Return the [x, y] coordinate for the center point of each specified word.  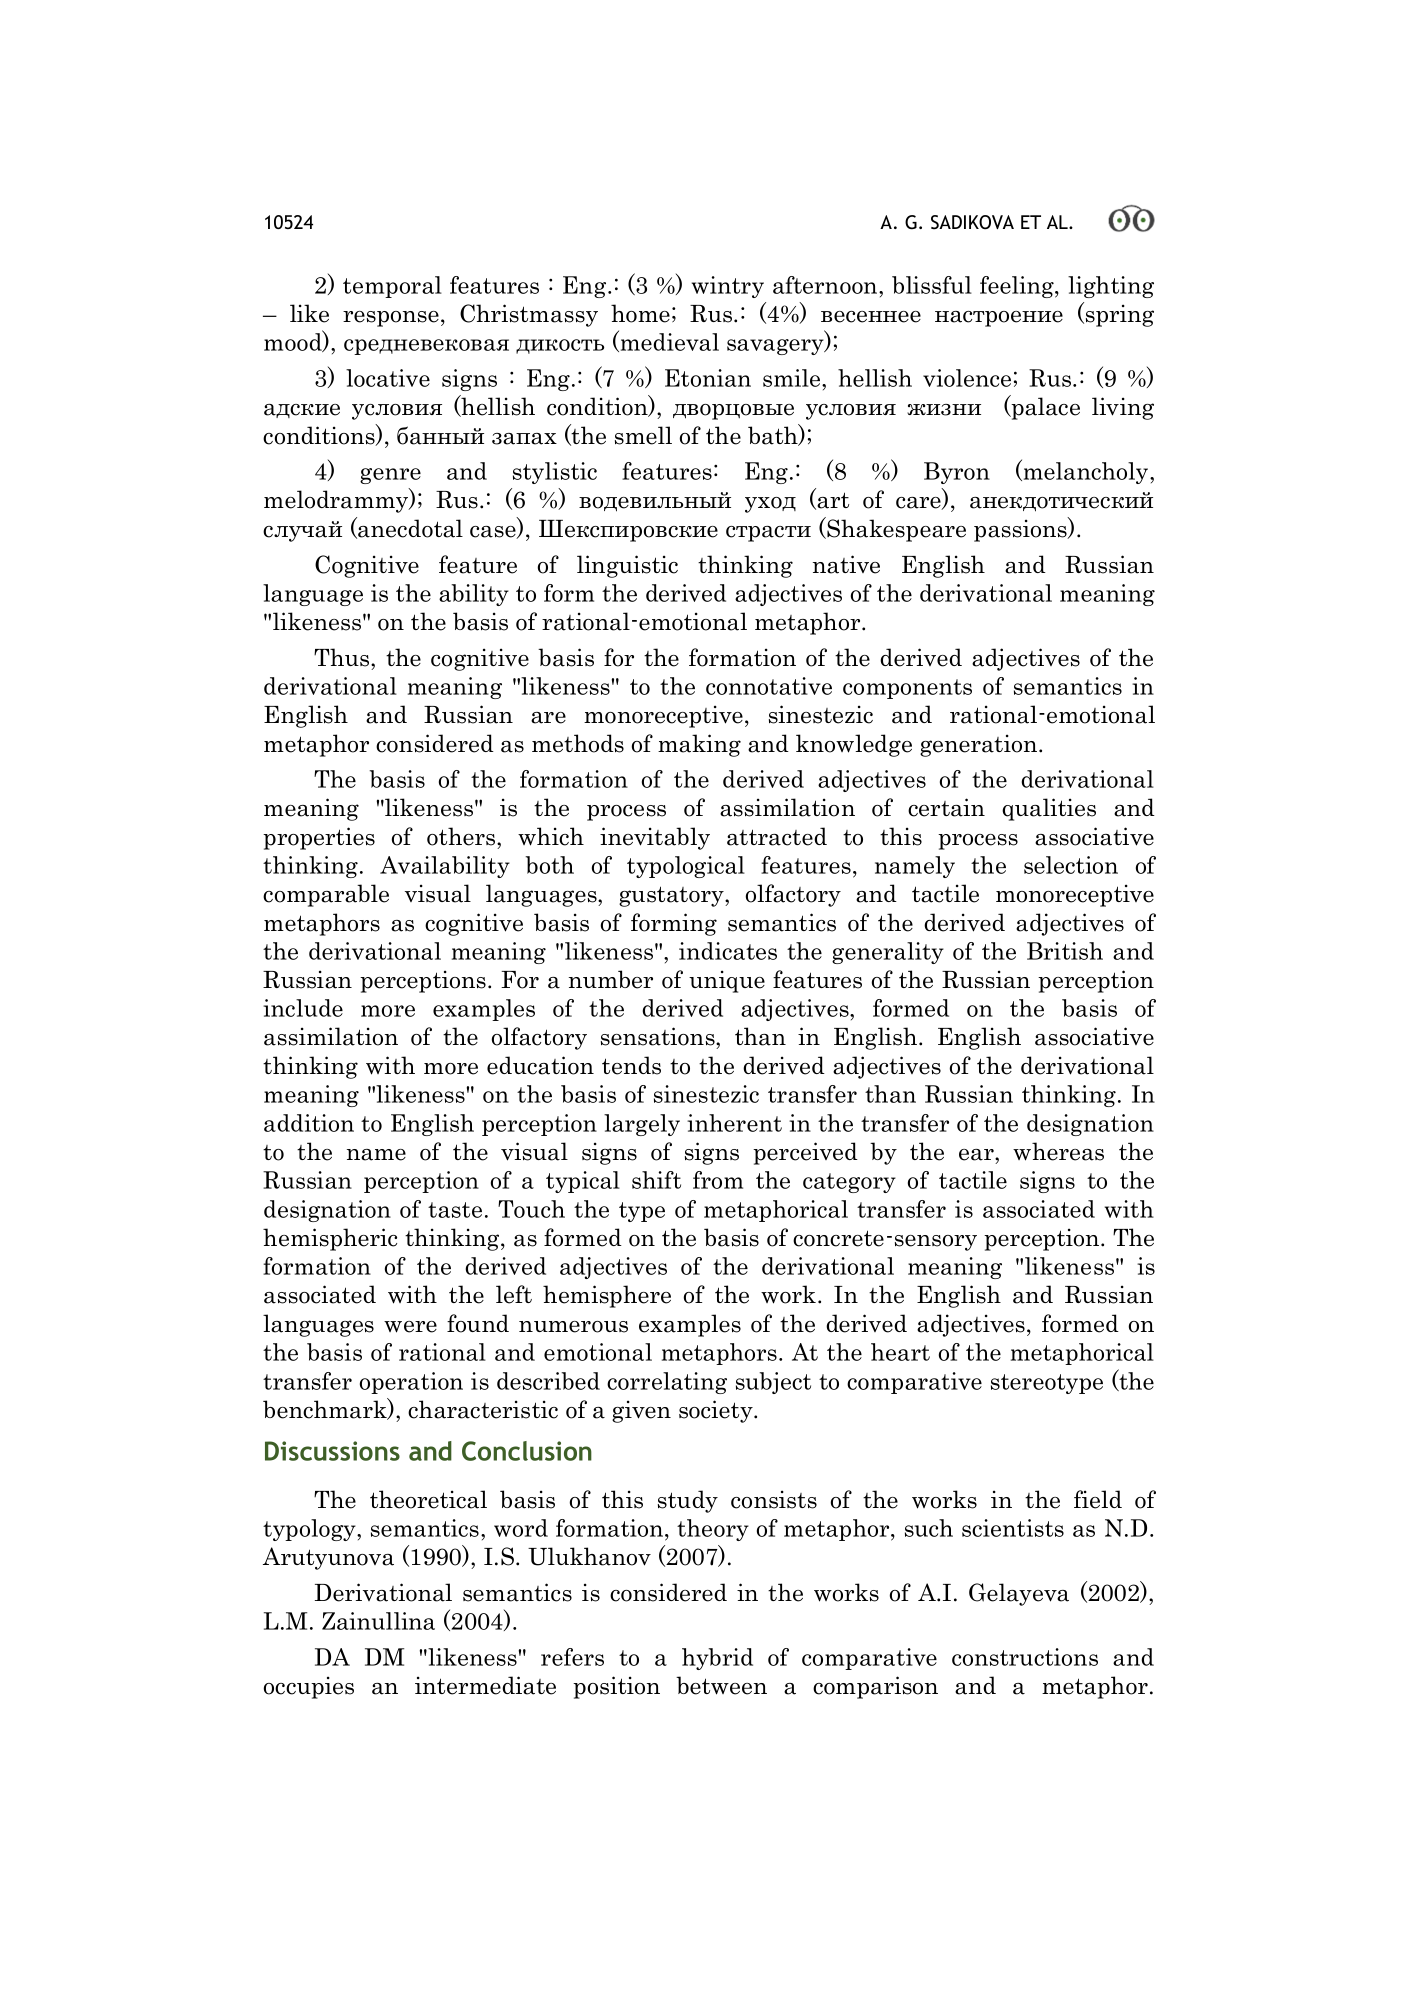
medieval [668, 341]
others [462, 836]
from [718, 1180]
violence [967, 378]
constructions [1025, 1657]
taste [455, 1210]
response [391, 319]
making [699, 745]
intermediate [485, 1685]
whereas [1058, 1151]
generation [978, 745]
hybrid [717, 1659]
